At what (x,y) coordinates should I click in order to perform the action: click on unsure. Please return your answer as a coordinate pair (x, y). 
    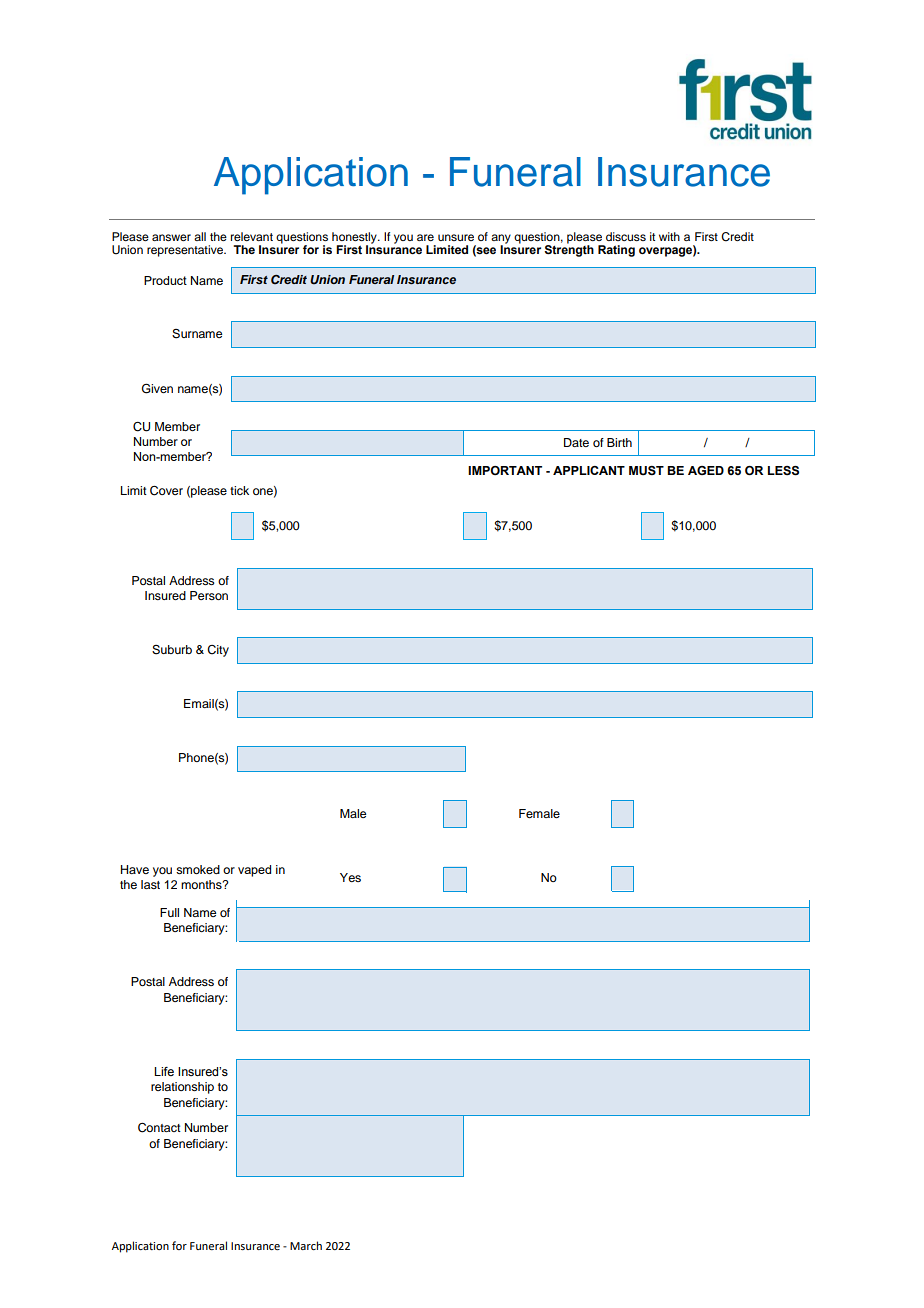
    Looking at the image, I should click on (456, 237).
